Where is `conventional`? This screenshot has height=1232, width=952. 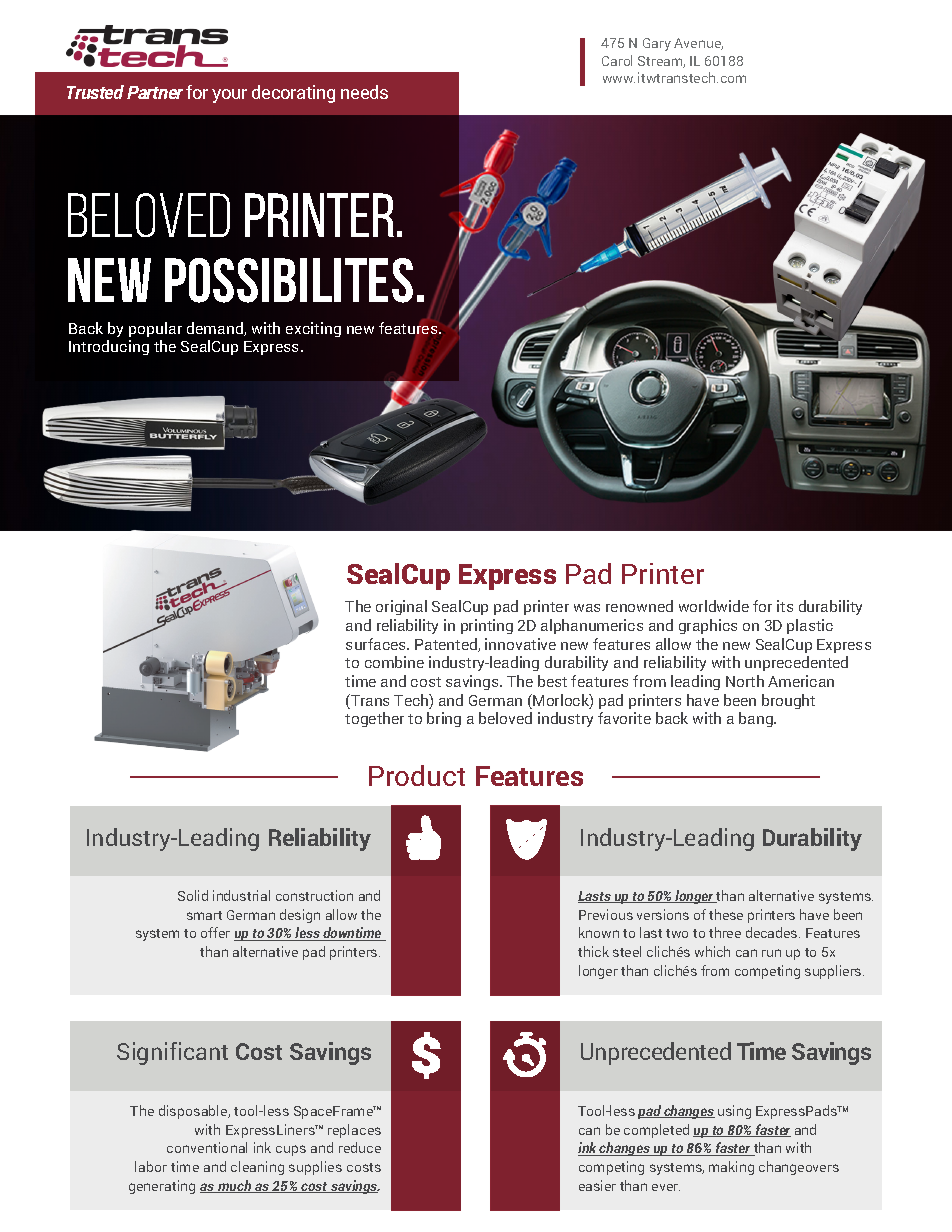
conventional is located at coordinates (207, 1147).
